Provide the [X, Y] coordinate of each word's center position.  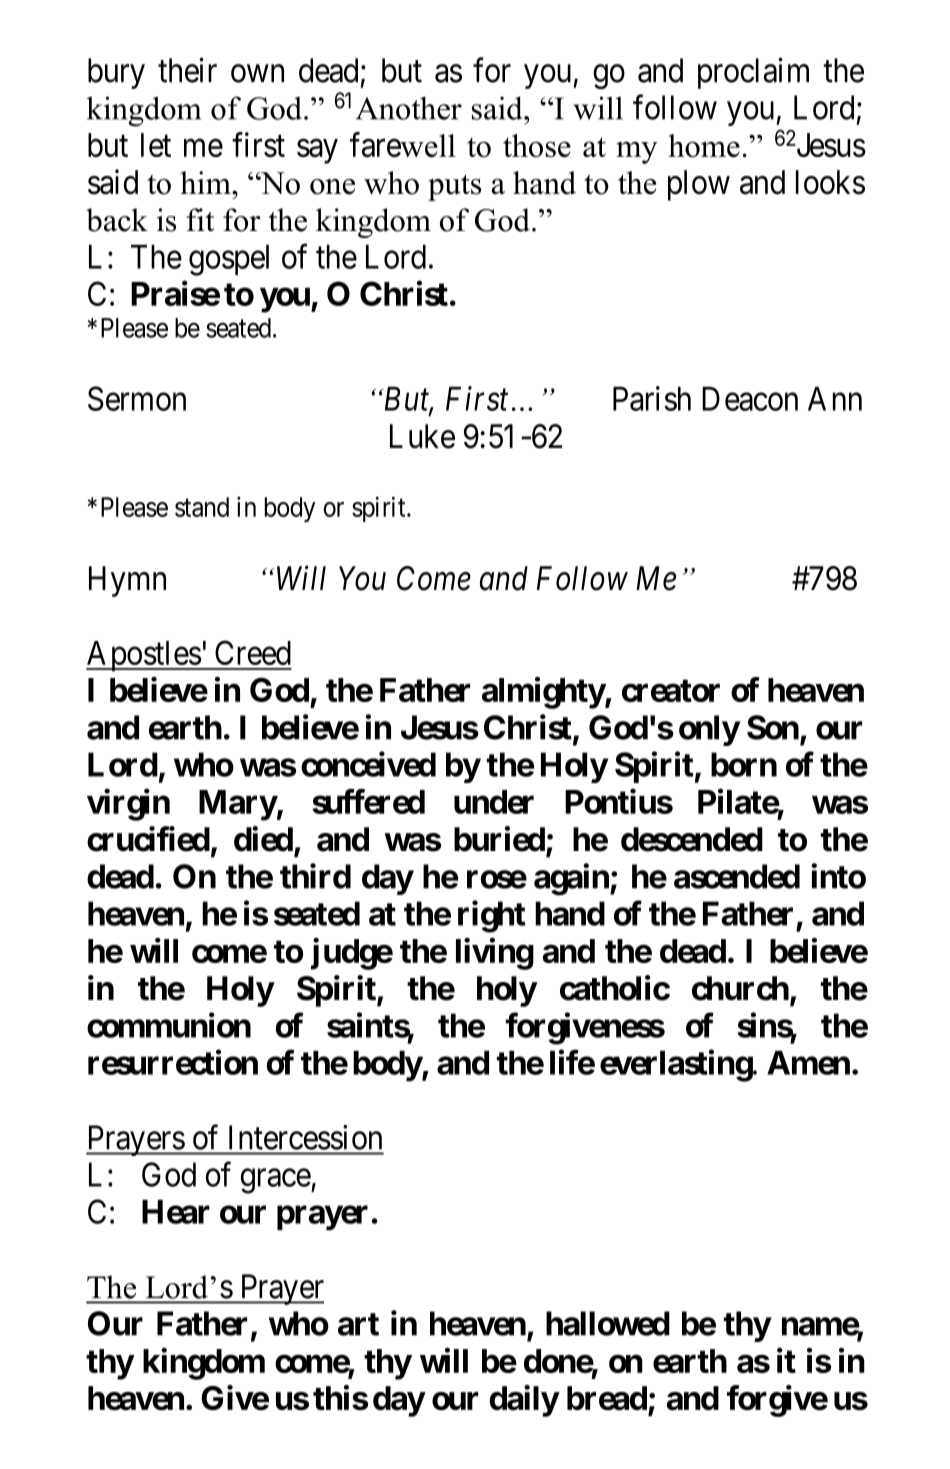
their [187, 70]
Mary [238, 805]
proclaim [753, 73]
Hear [176, 1212]
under [494, 802]
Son [773, 727]
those [537, 145]
